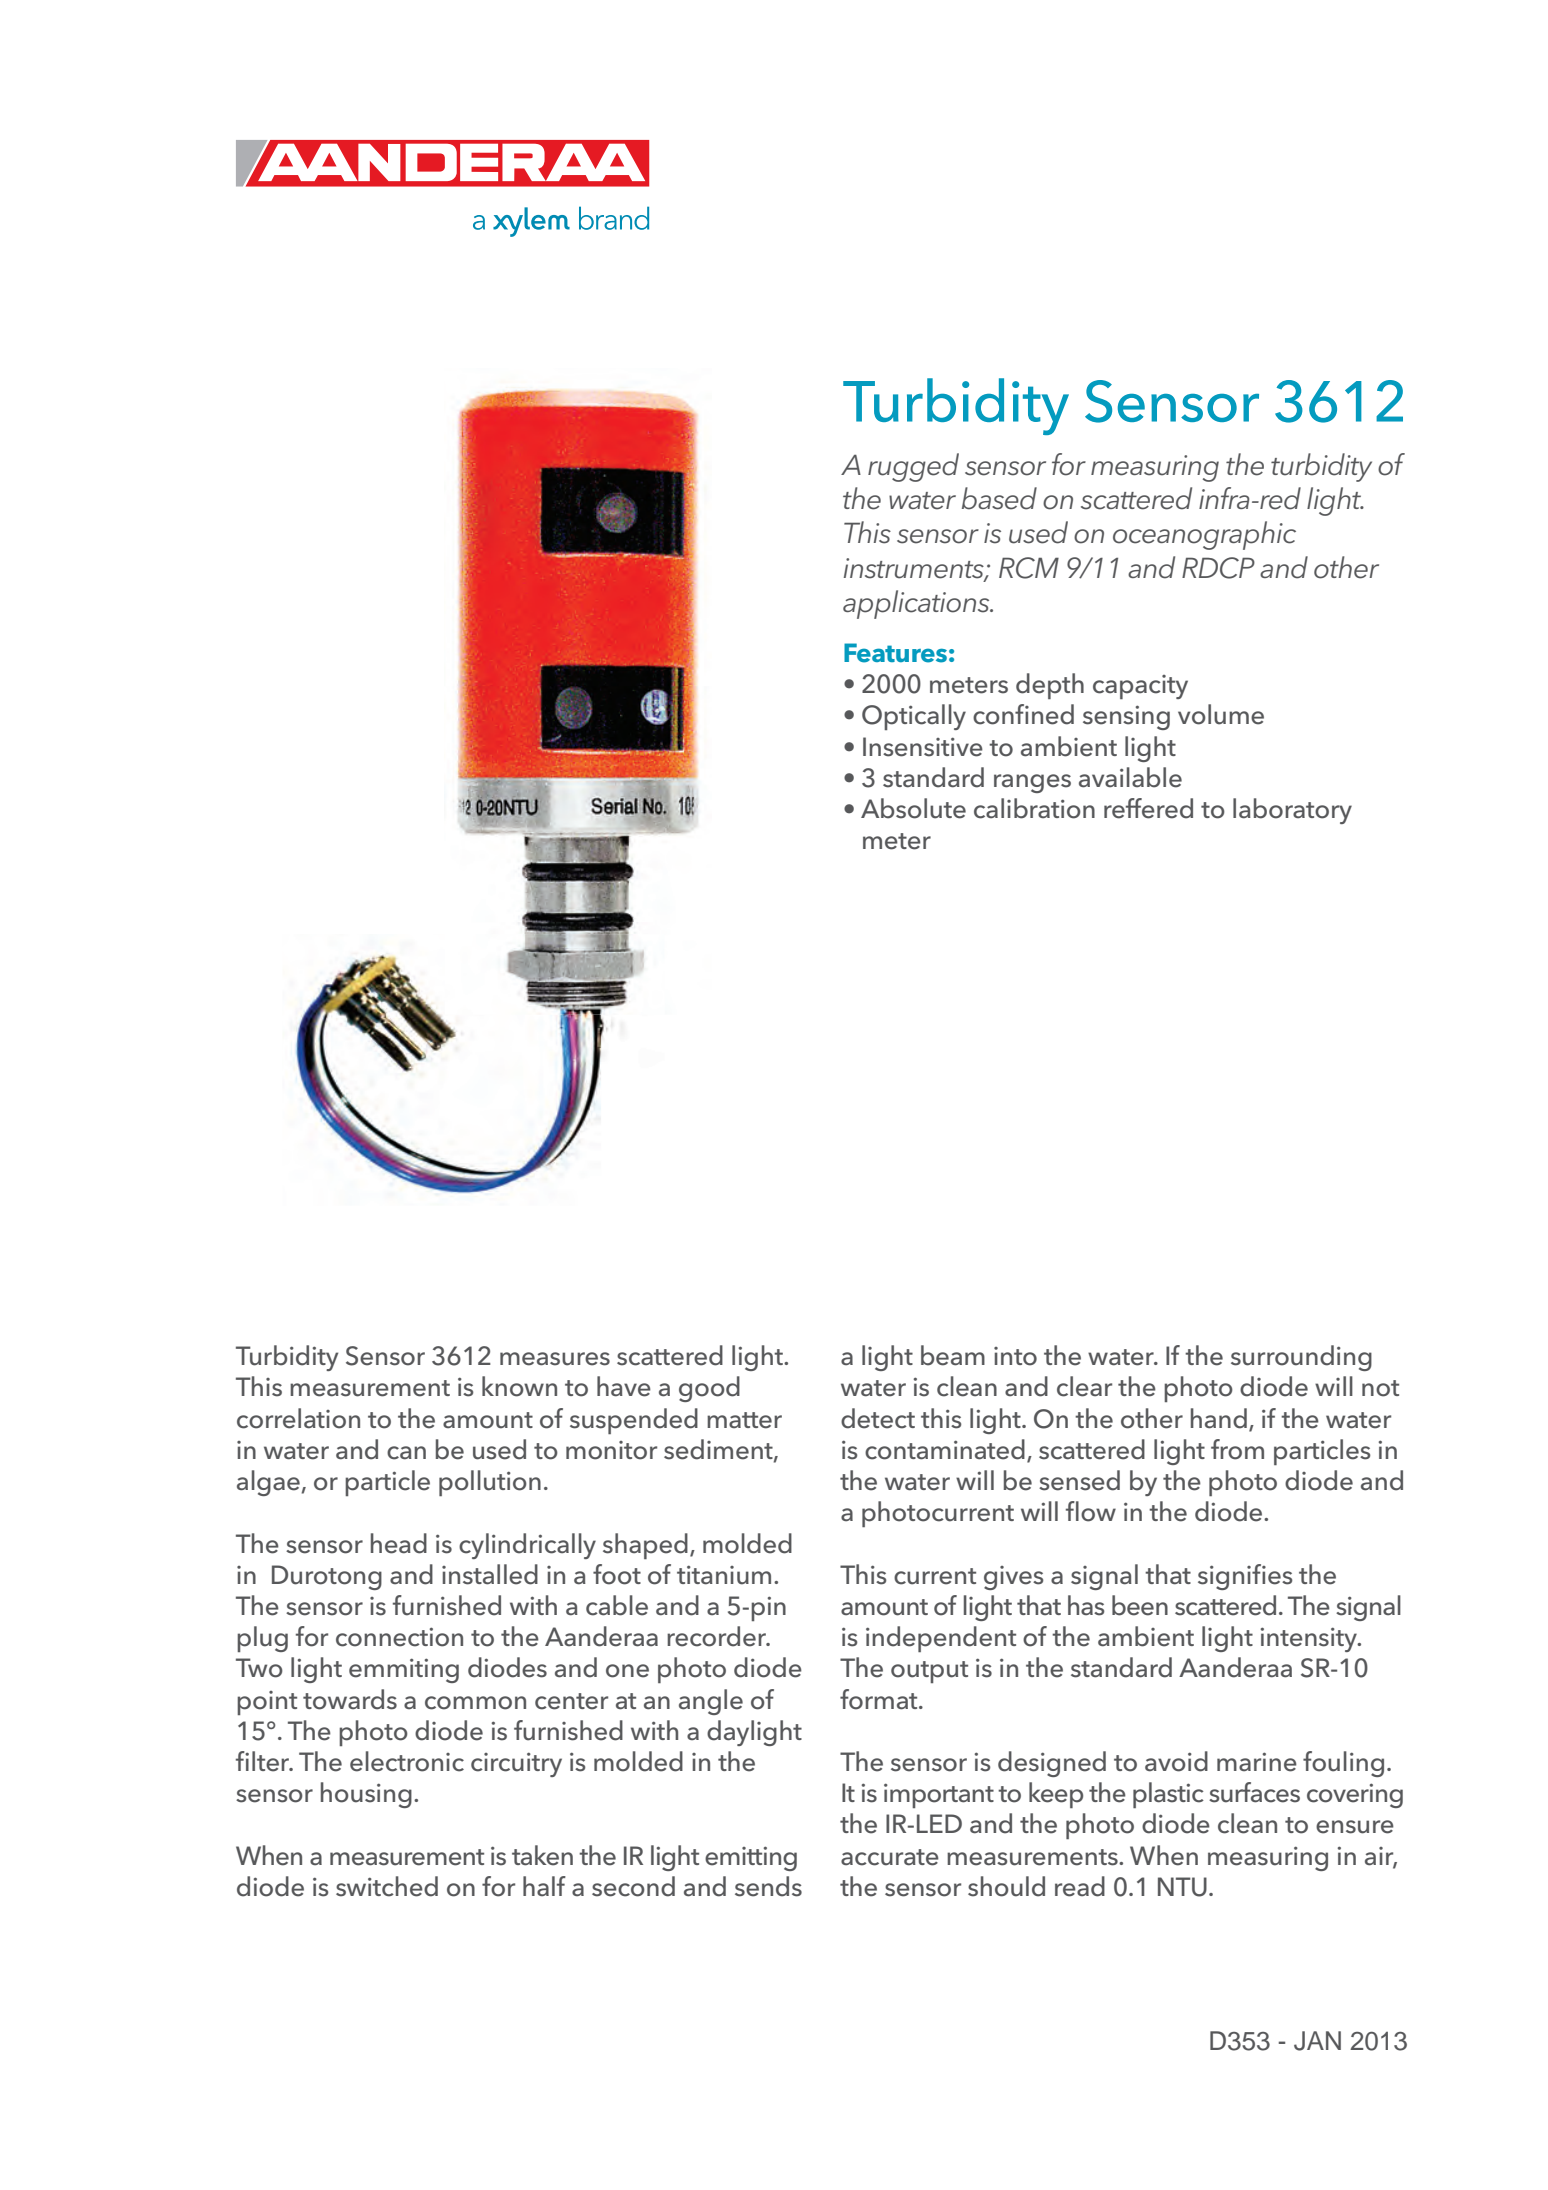  What do you see at coordinates (915, 569) in the screenshot?
I see `instruments` at bounding box center [915, 569].
